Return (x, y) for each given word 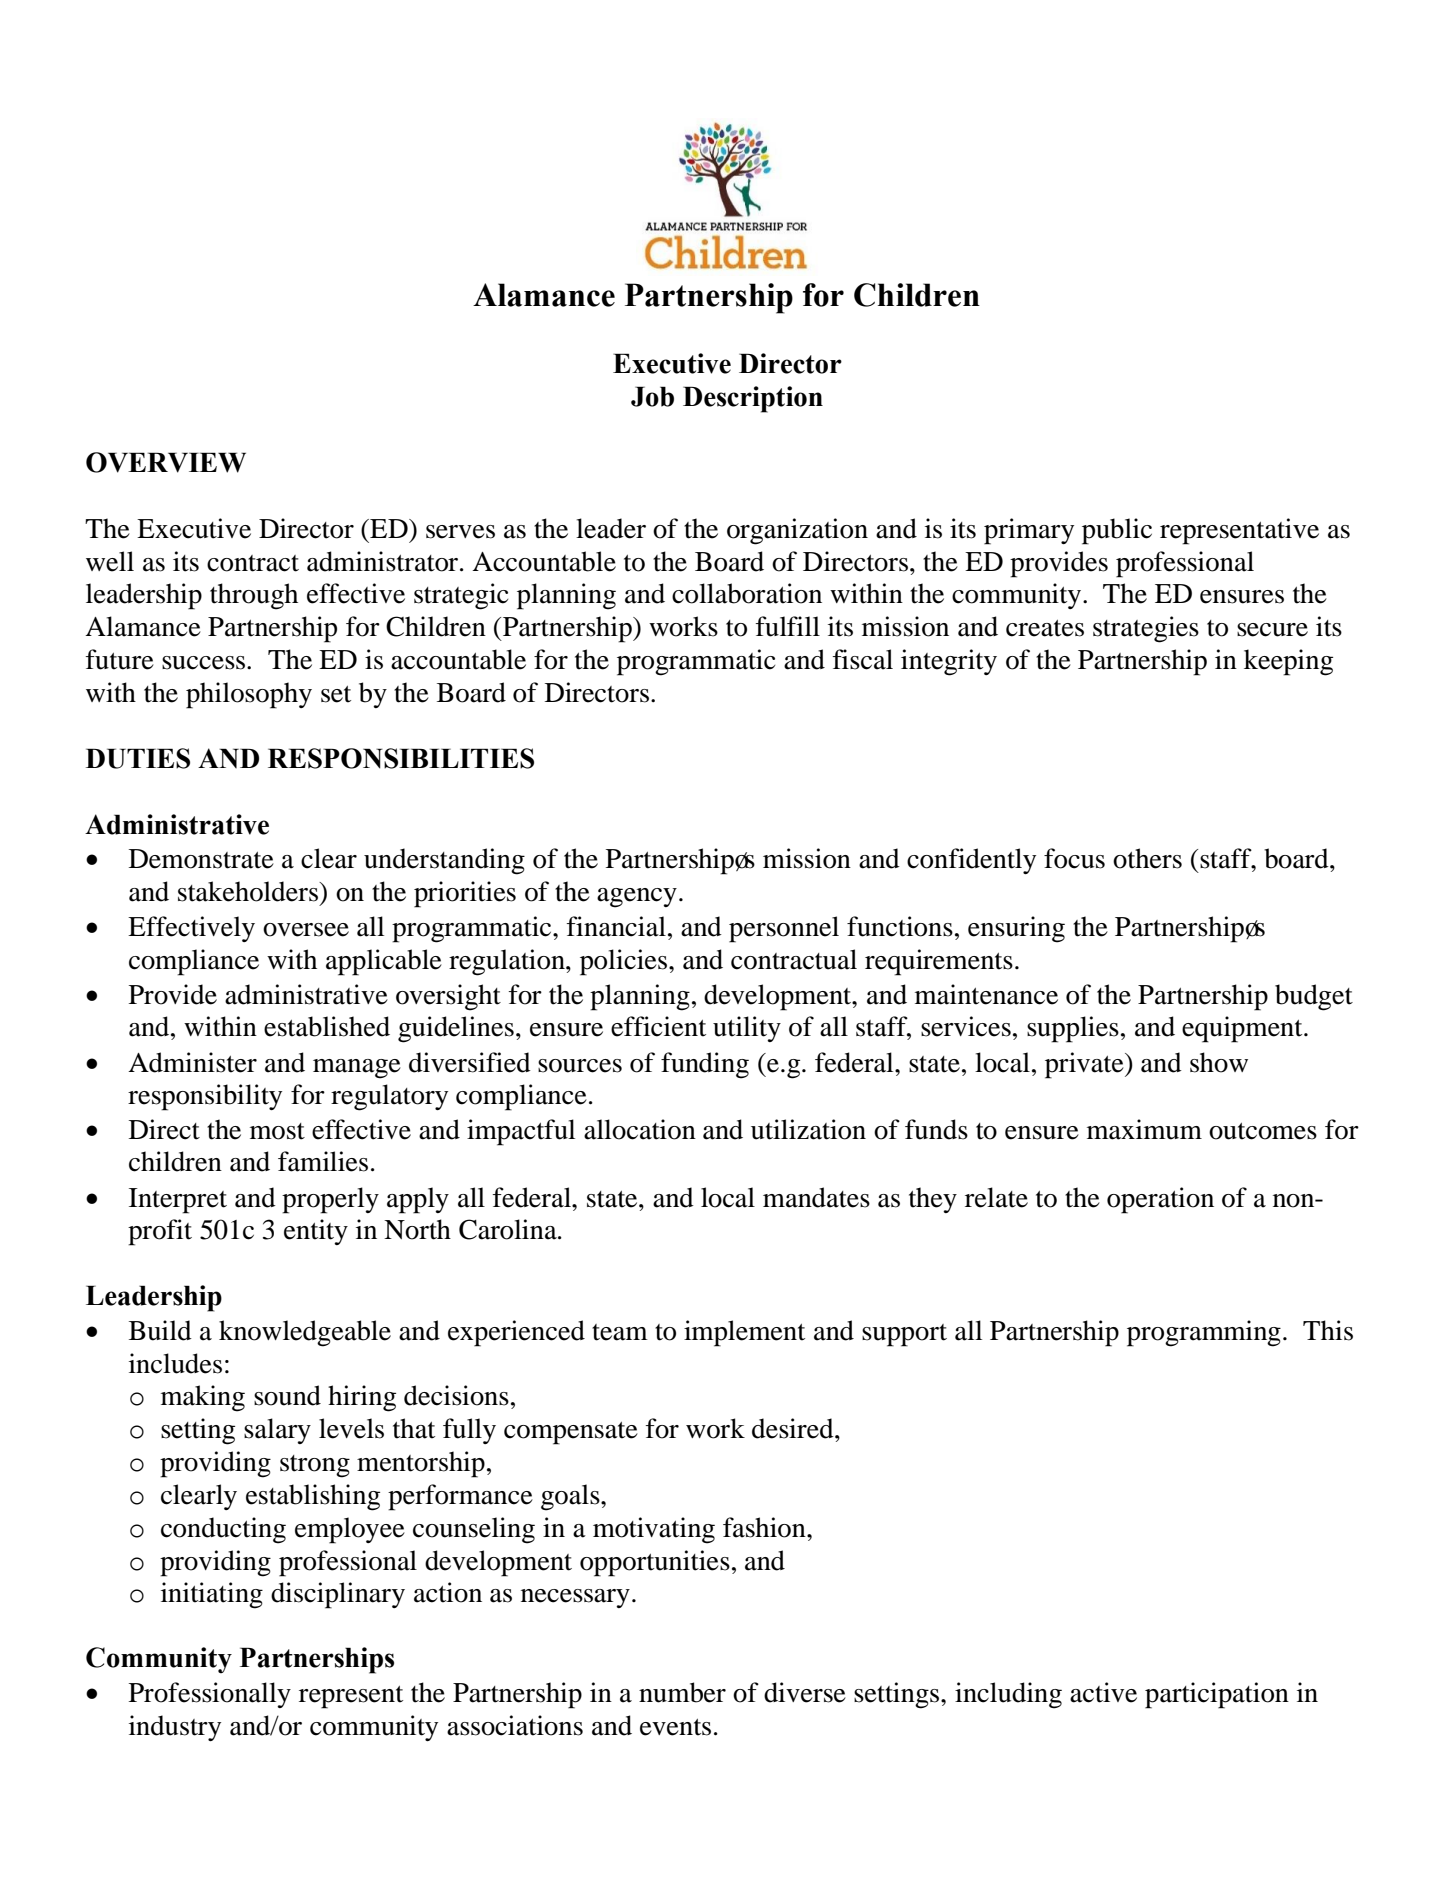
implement (744, 1333)
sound (287, 1395)
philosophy (249, 695)
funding (705, 1065)
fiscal (863, 659)
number (682, 1692)
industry (175, 1728)
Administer (192, 1062)
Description (753, 399)
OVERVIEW (166, 462)
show (1219, 1062)
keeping (1288, 662)
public (1117, 531)
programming (1204, 1333)
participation (1217, 1695)
